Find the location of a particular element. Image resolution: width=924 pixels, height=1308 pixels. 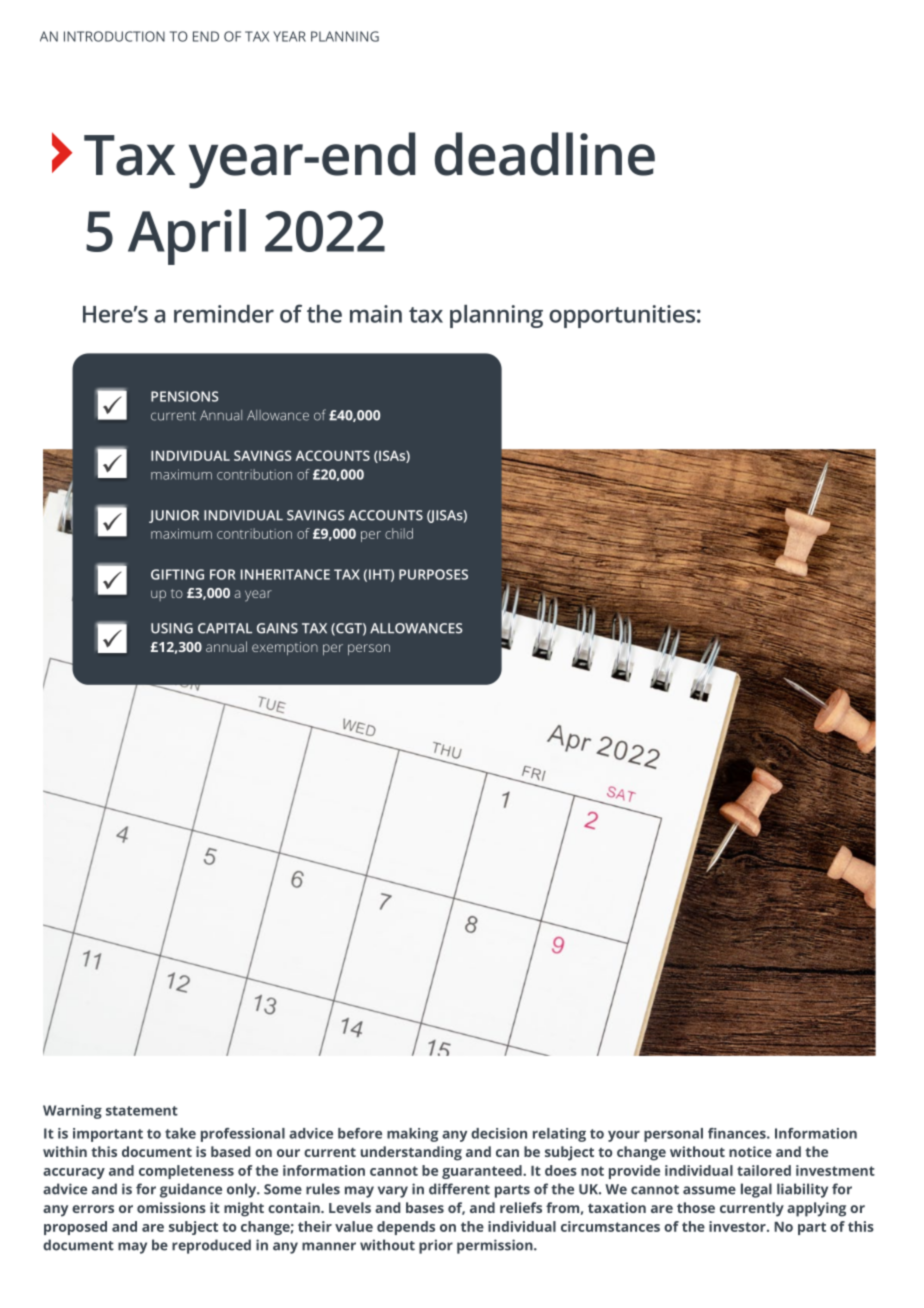

PENSIONS is located at coordinates (184, 396).
